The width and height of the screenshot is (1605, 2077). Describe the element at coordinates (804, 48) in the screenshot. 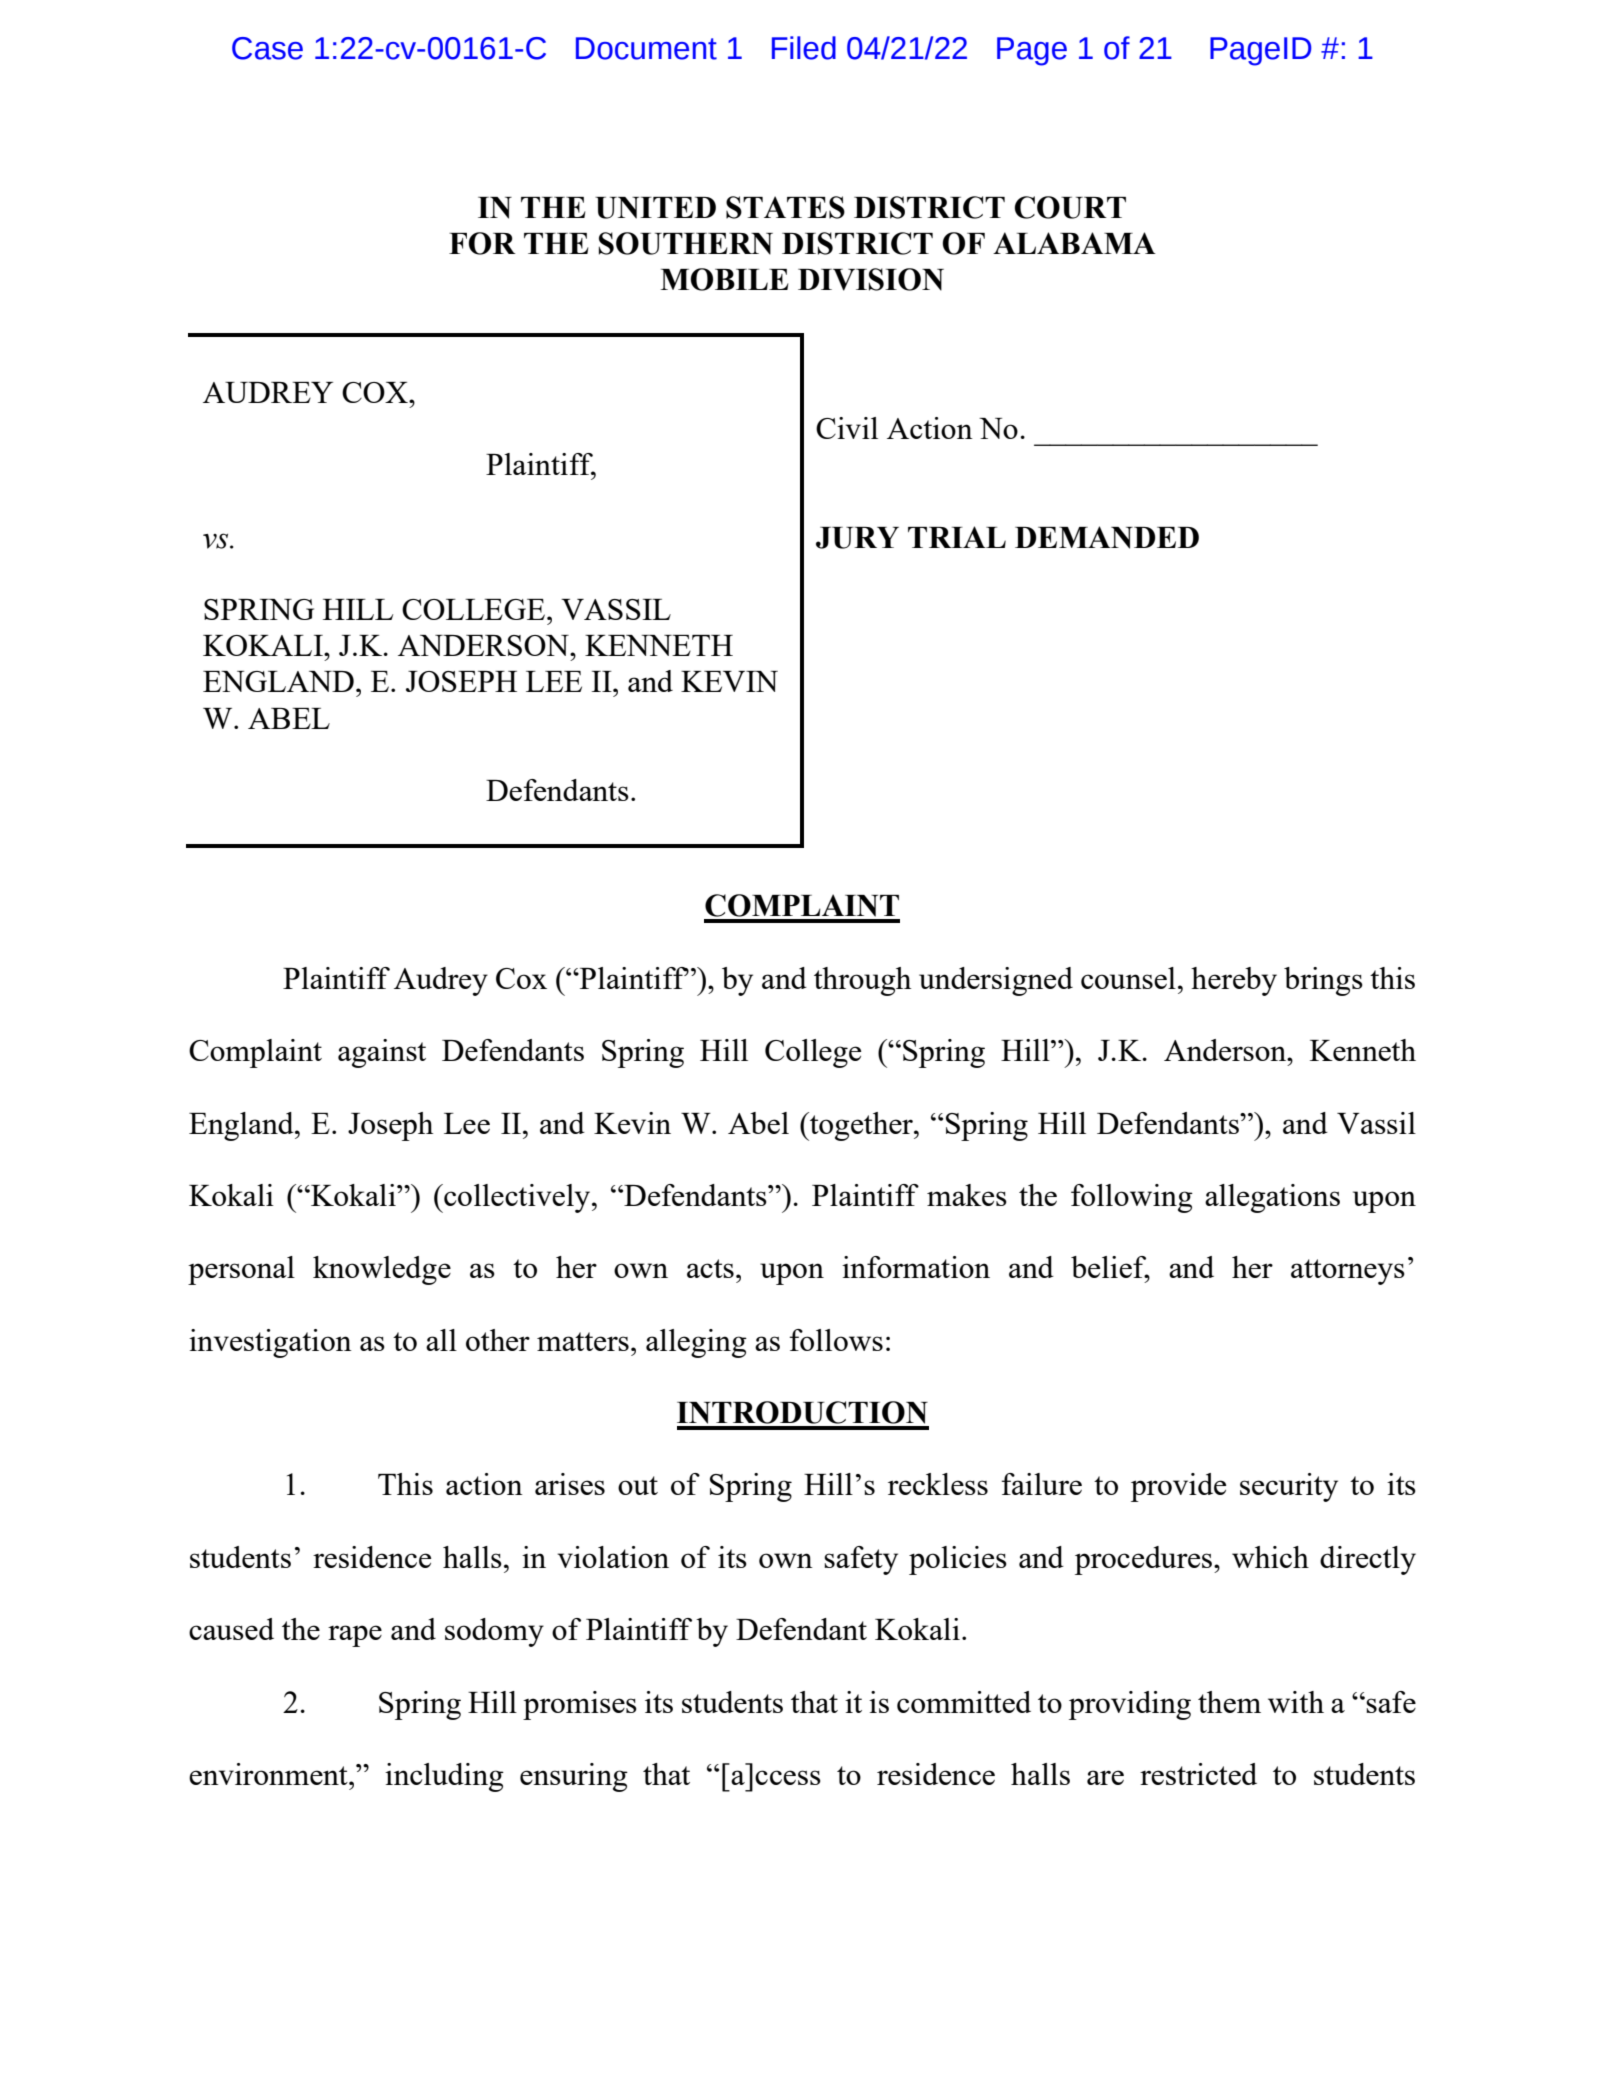

I see `Filed` at that location.
